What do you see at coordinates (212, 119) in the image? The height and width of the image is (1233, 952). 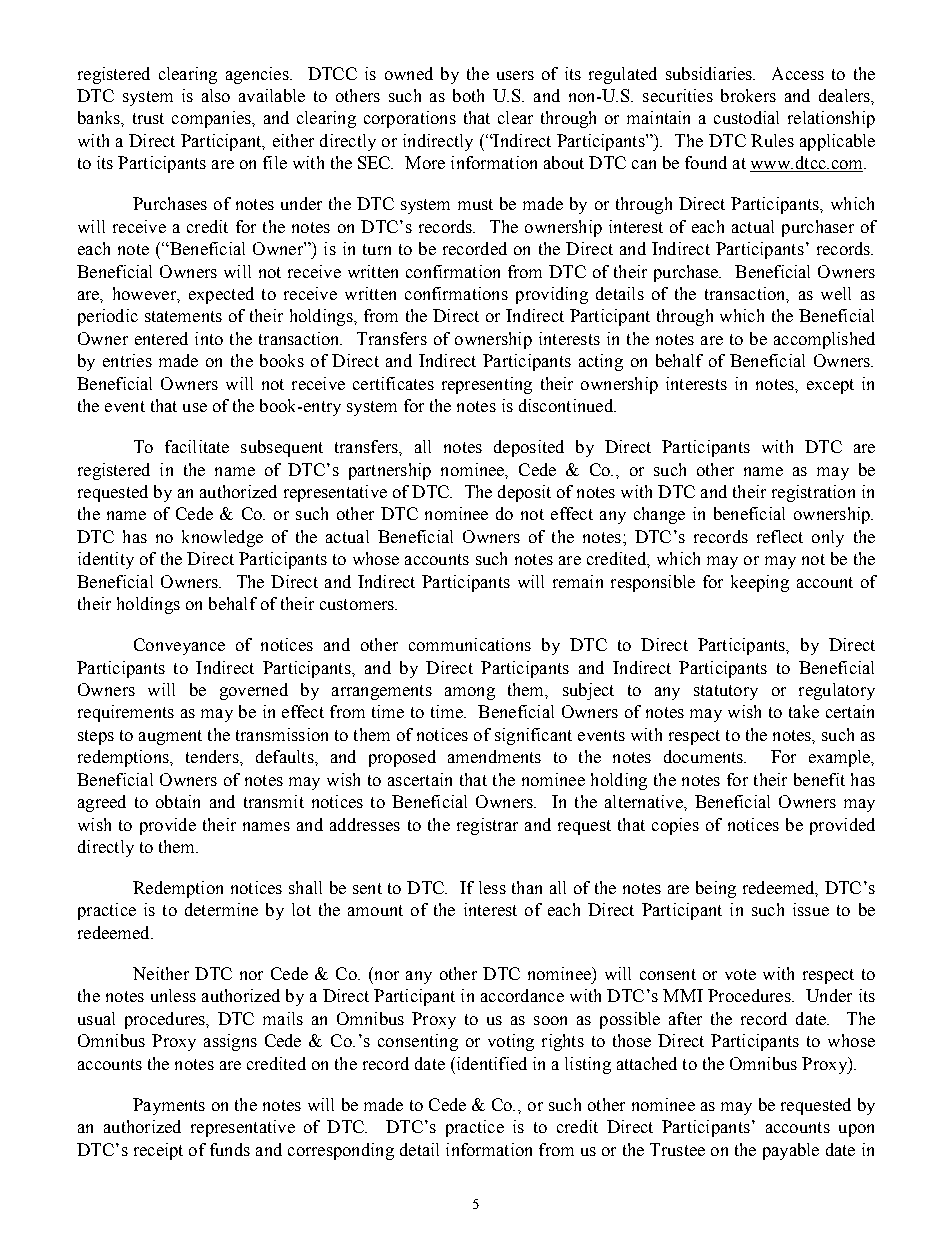 I see `companies` at bounding box center [212, 119].
